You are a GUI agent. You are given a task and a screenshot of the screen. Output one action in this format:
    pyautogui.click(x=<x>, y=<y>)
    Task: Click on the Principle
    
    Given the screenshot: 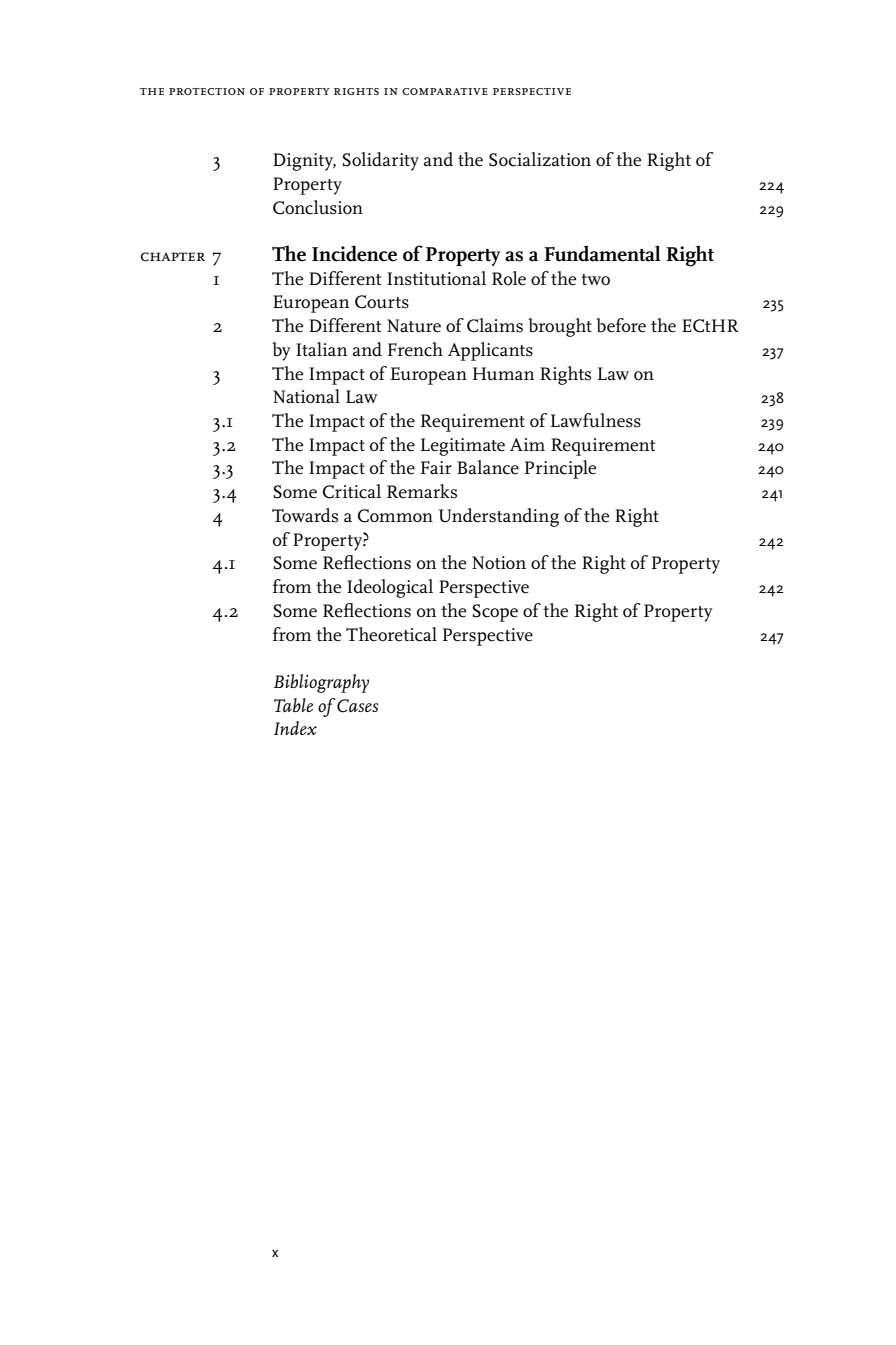 What is the action you would take?
    pyautogui.click(x=560, y=469)
